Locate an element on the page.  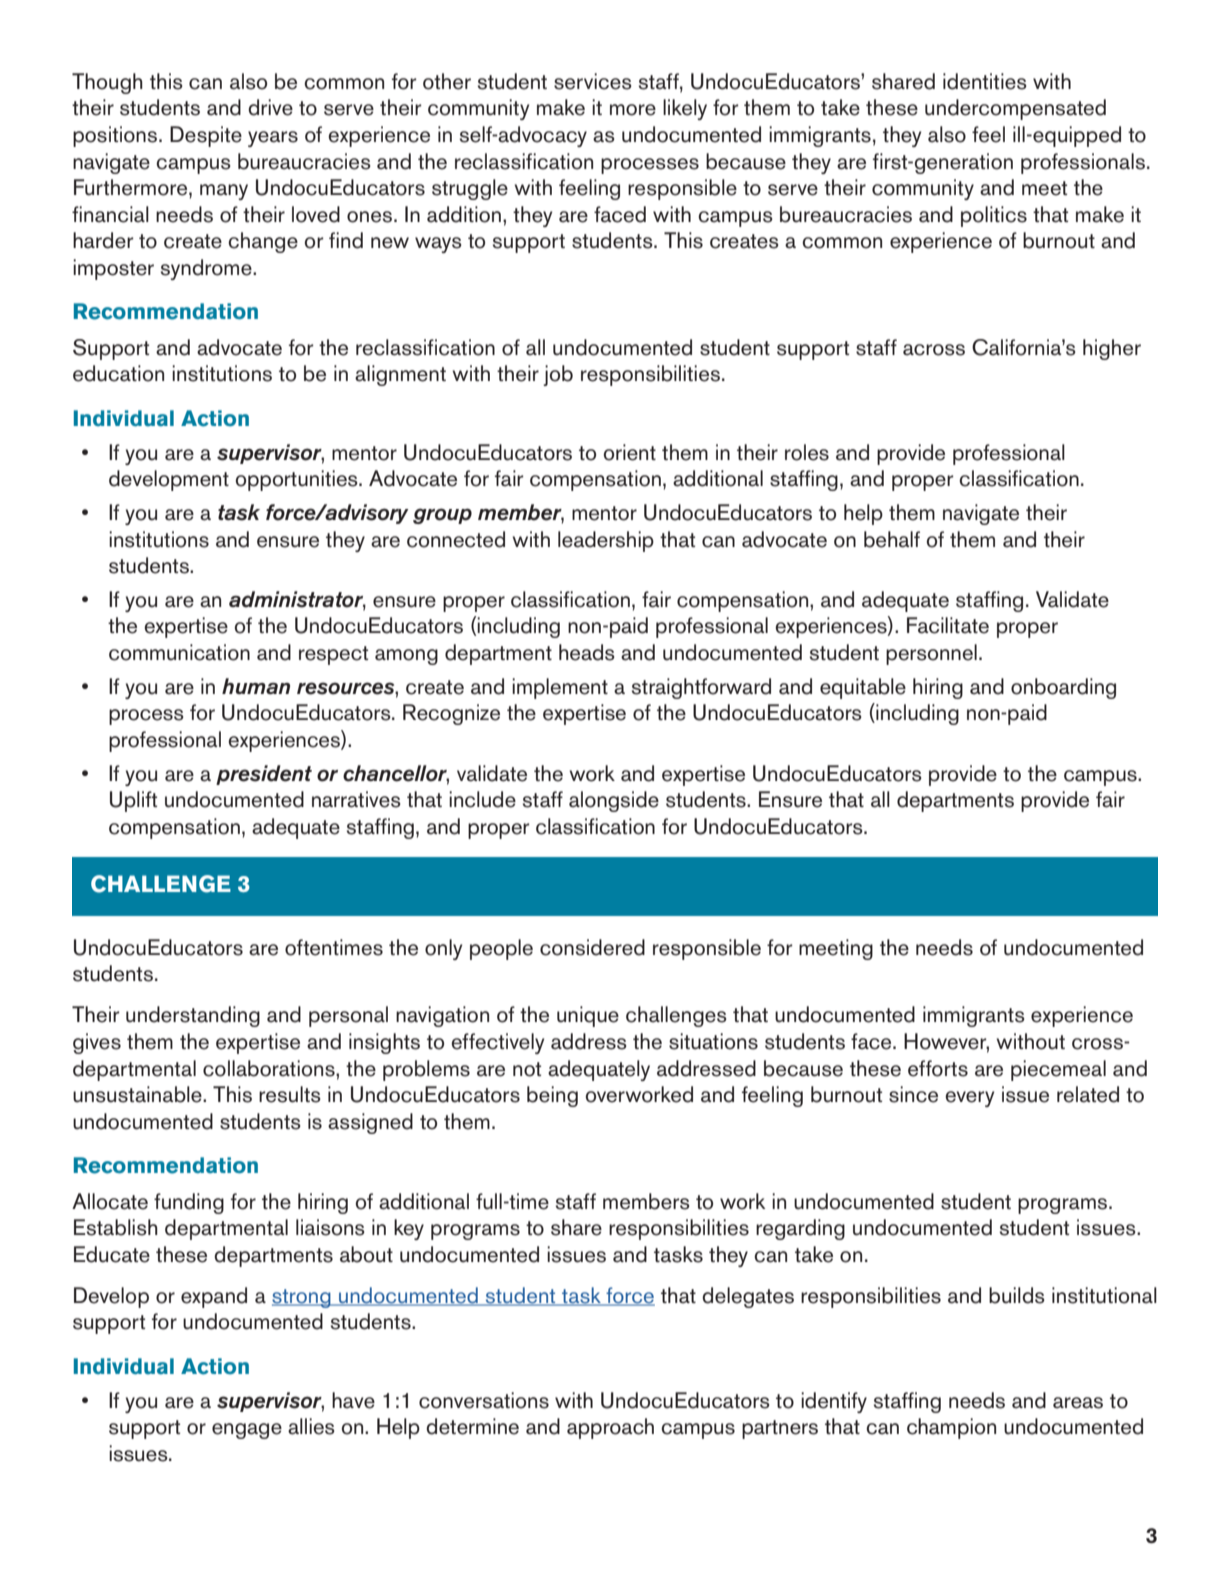
considered is located at coordinates (592, 947).
